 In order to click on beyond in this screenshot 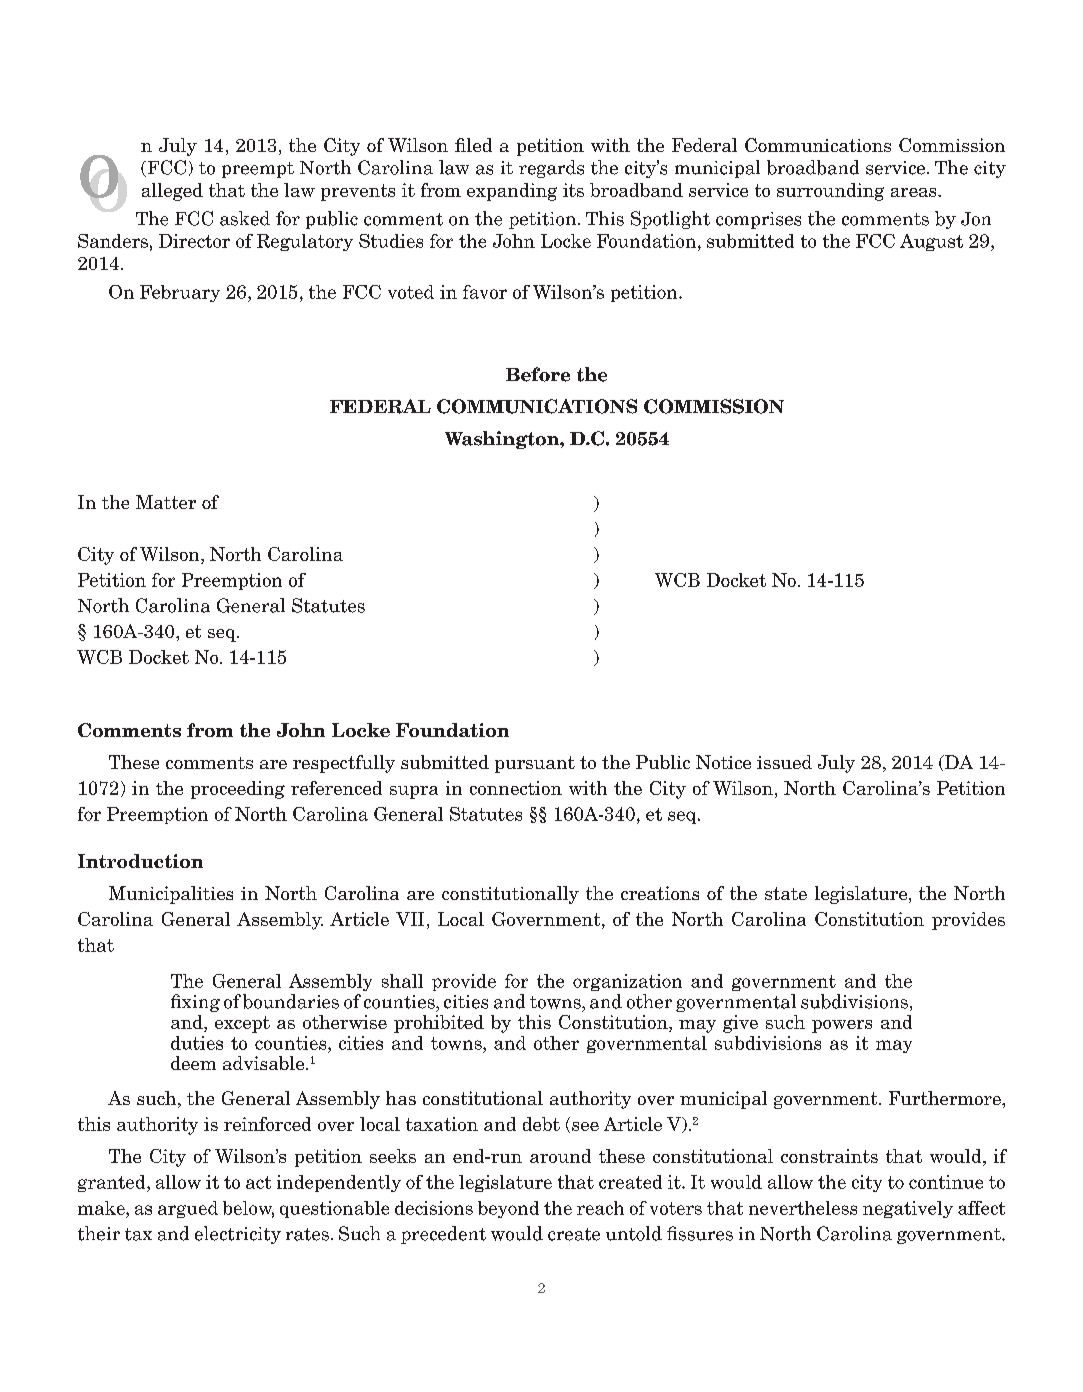, I will do `click(508, 1209)`.
